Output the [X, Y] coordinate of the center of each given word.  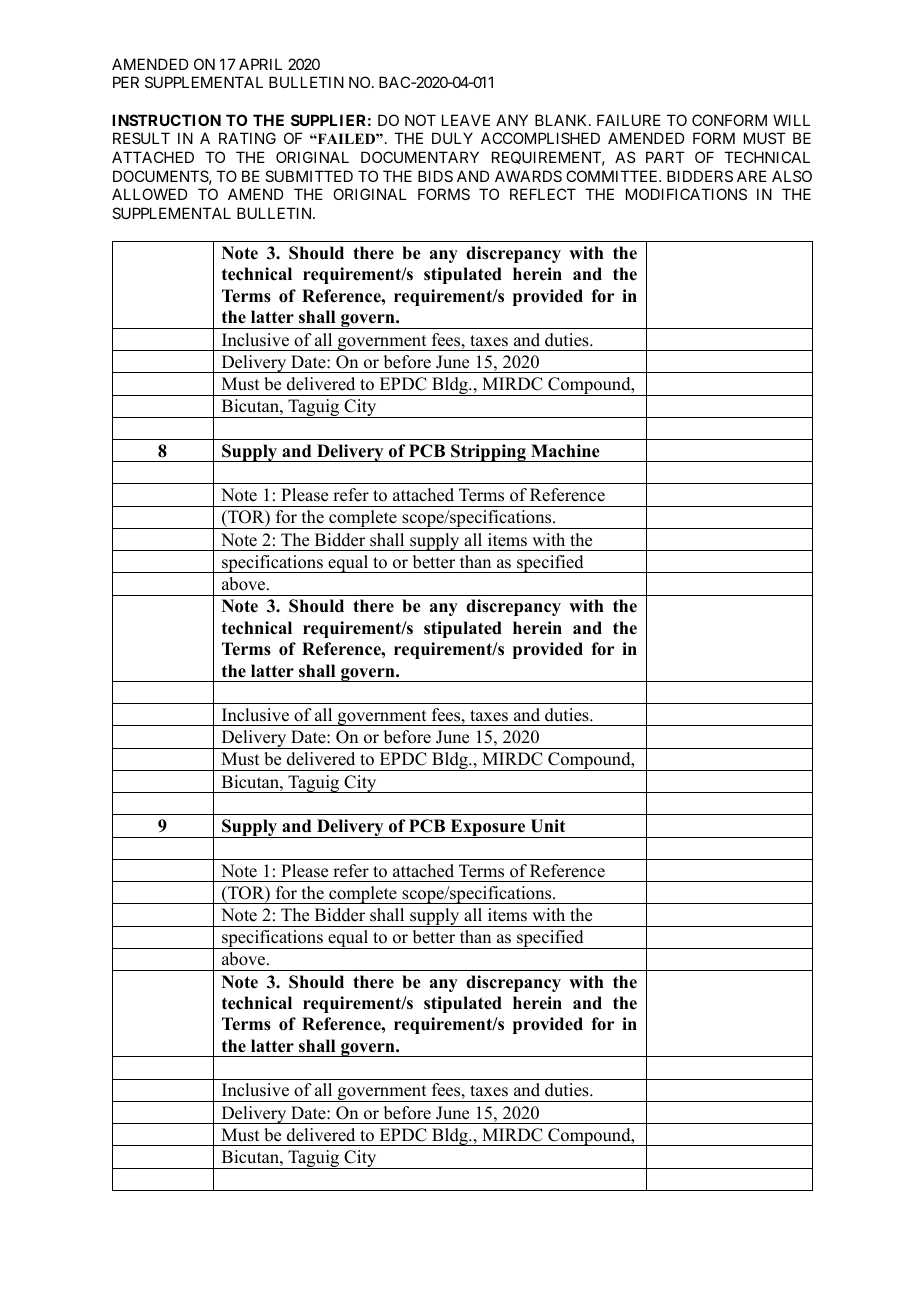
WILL [791, 120]
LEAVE [466, 120]
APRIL [260, 64]
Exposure [488, 828]
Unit [548, 826]
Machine [565, 451]
